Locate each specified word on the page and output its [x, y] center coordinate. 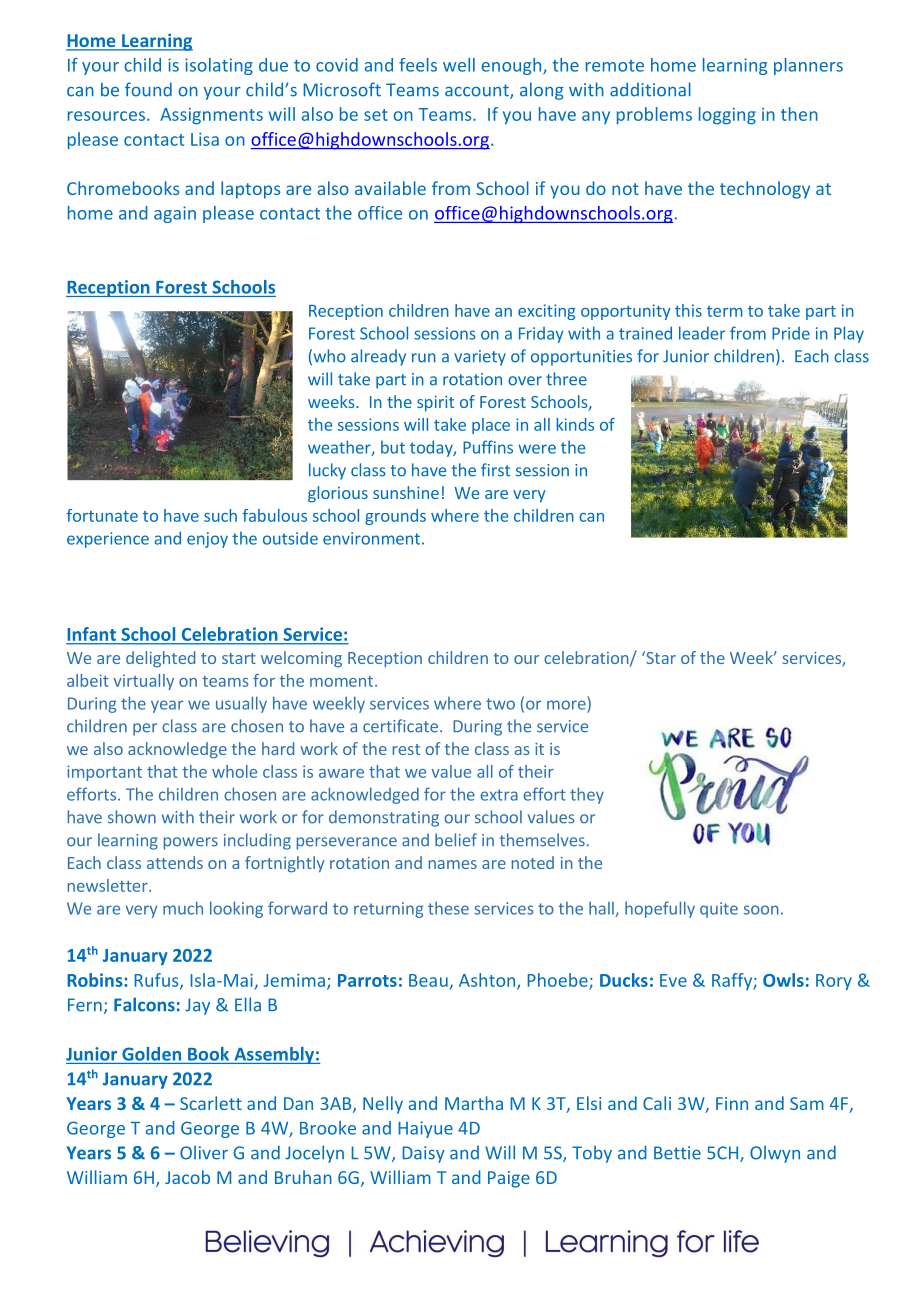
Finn [732, 1103]
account [478, 91]
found [148, 89]
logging [727, 116]
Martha [474, 1103]
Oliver [204, 1152]
